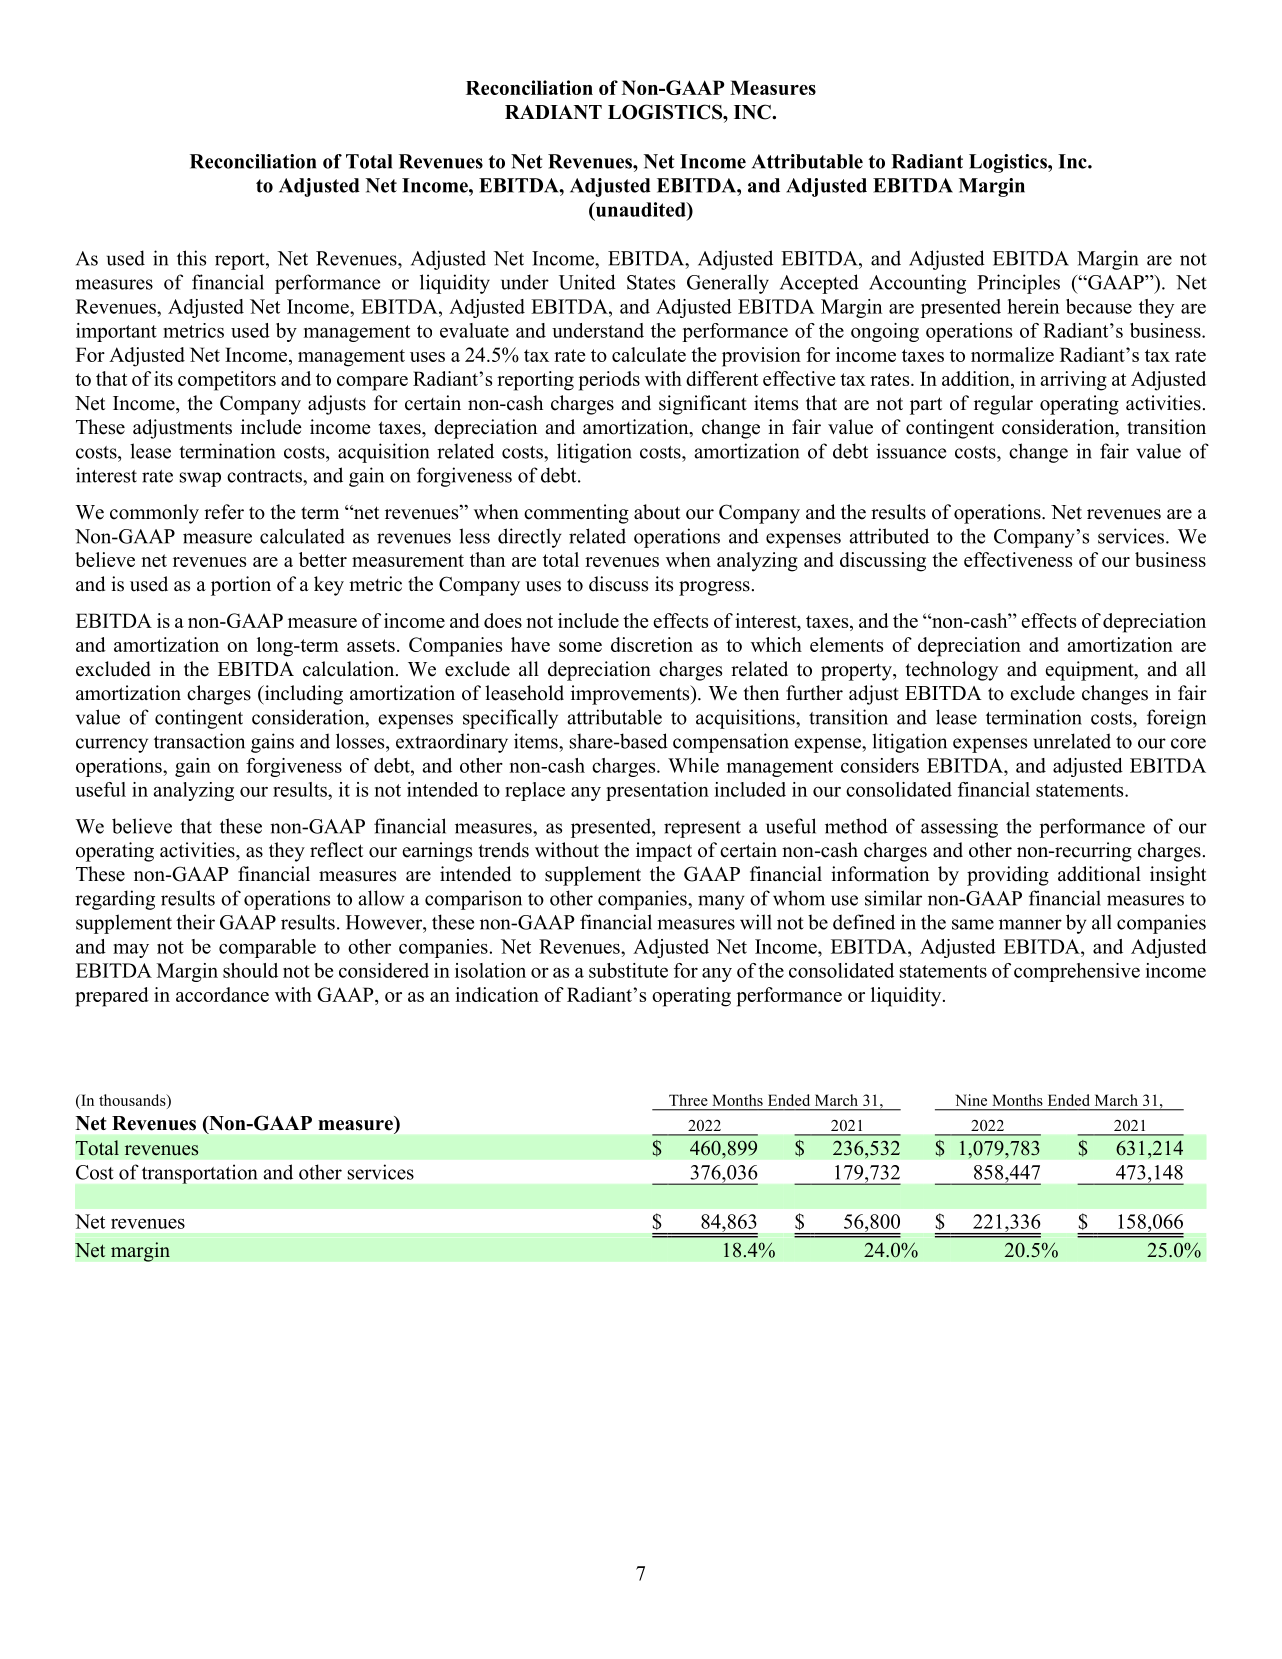 The height and width of the screenshot is (1659, 1282). What do you see at coordinates (199, 741) in the screenshot?
I see `transaction` at bounding box center [199, 741].
